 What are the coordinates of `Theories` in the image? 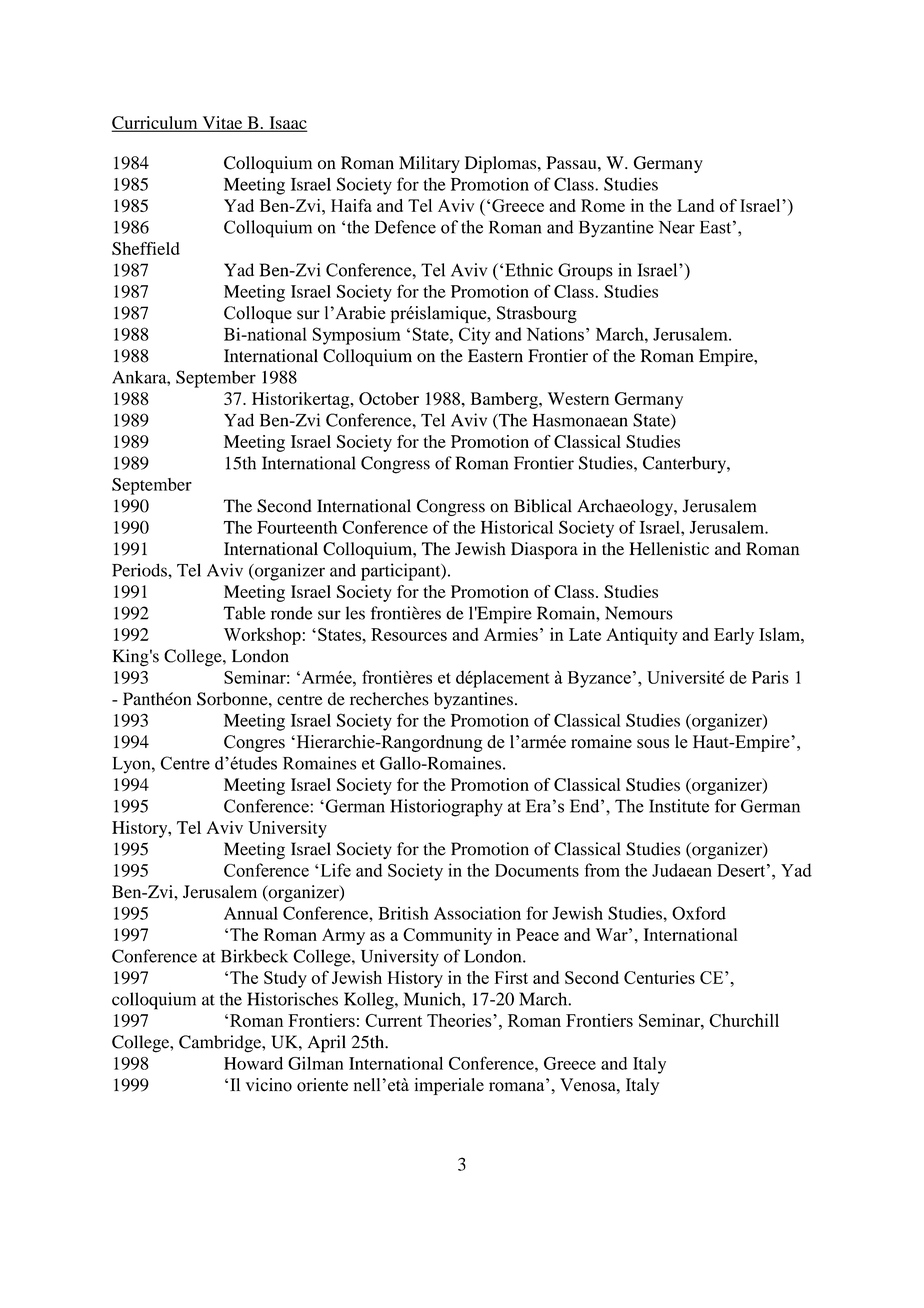 It's located at (460, 1020).
